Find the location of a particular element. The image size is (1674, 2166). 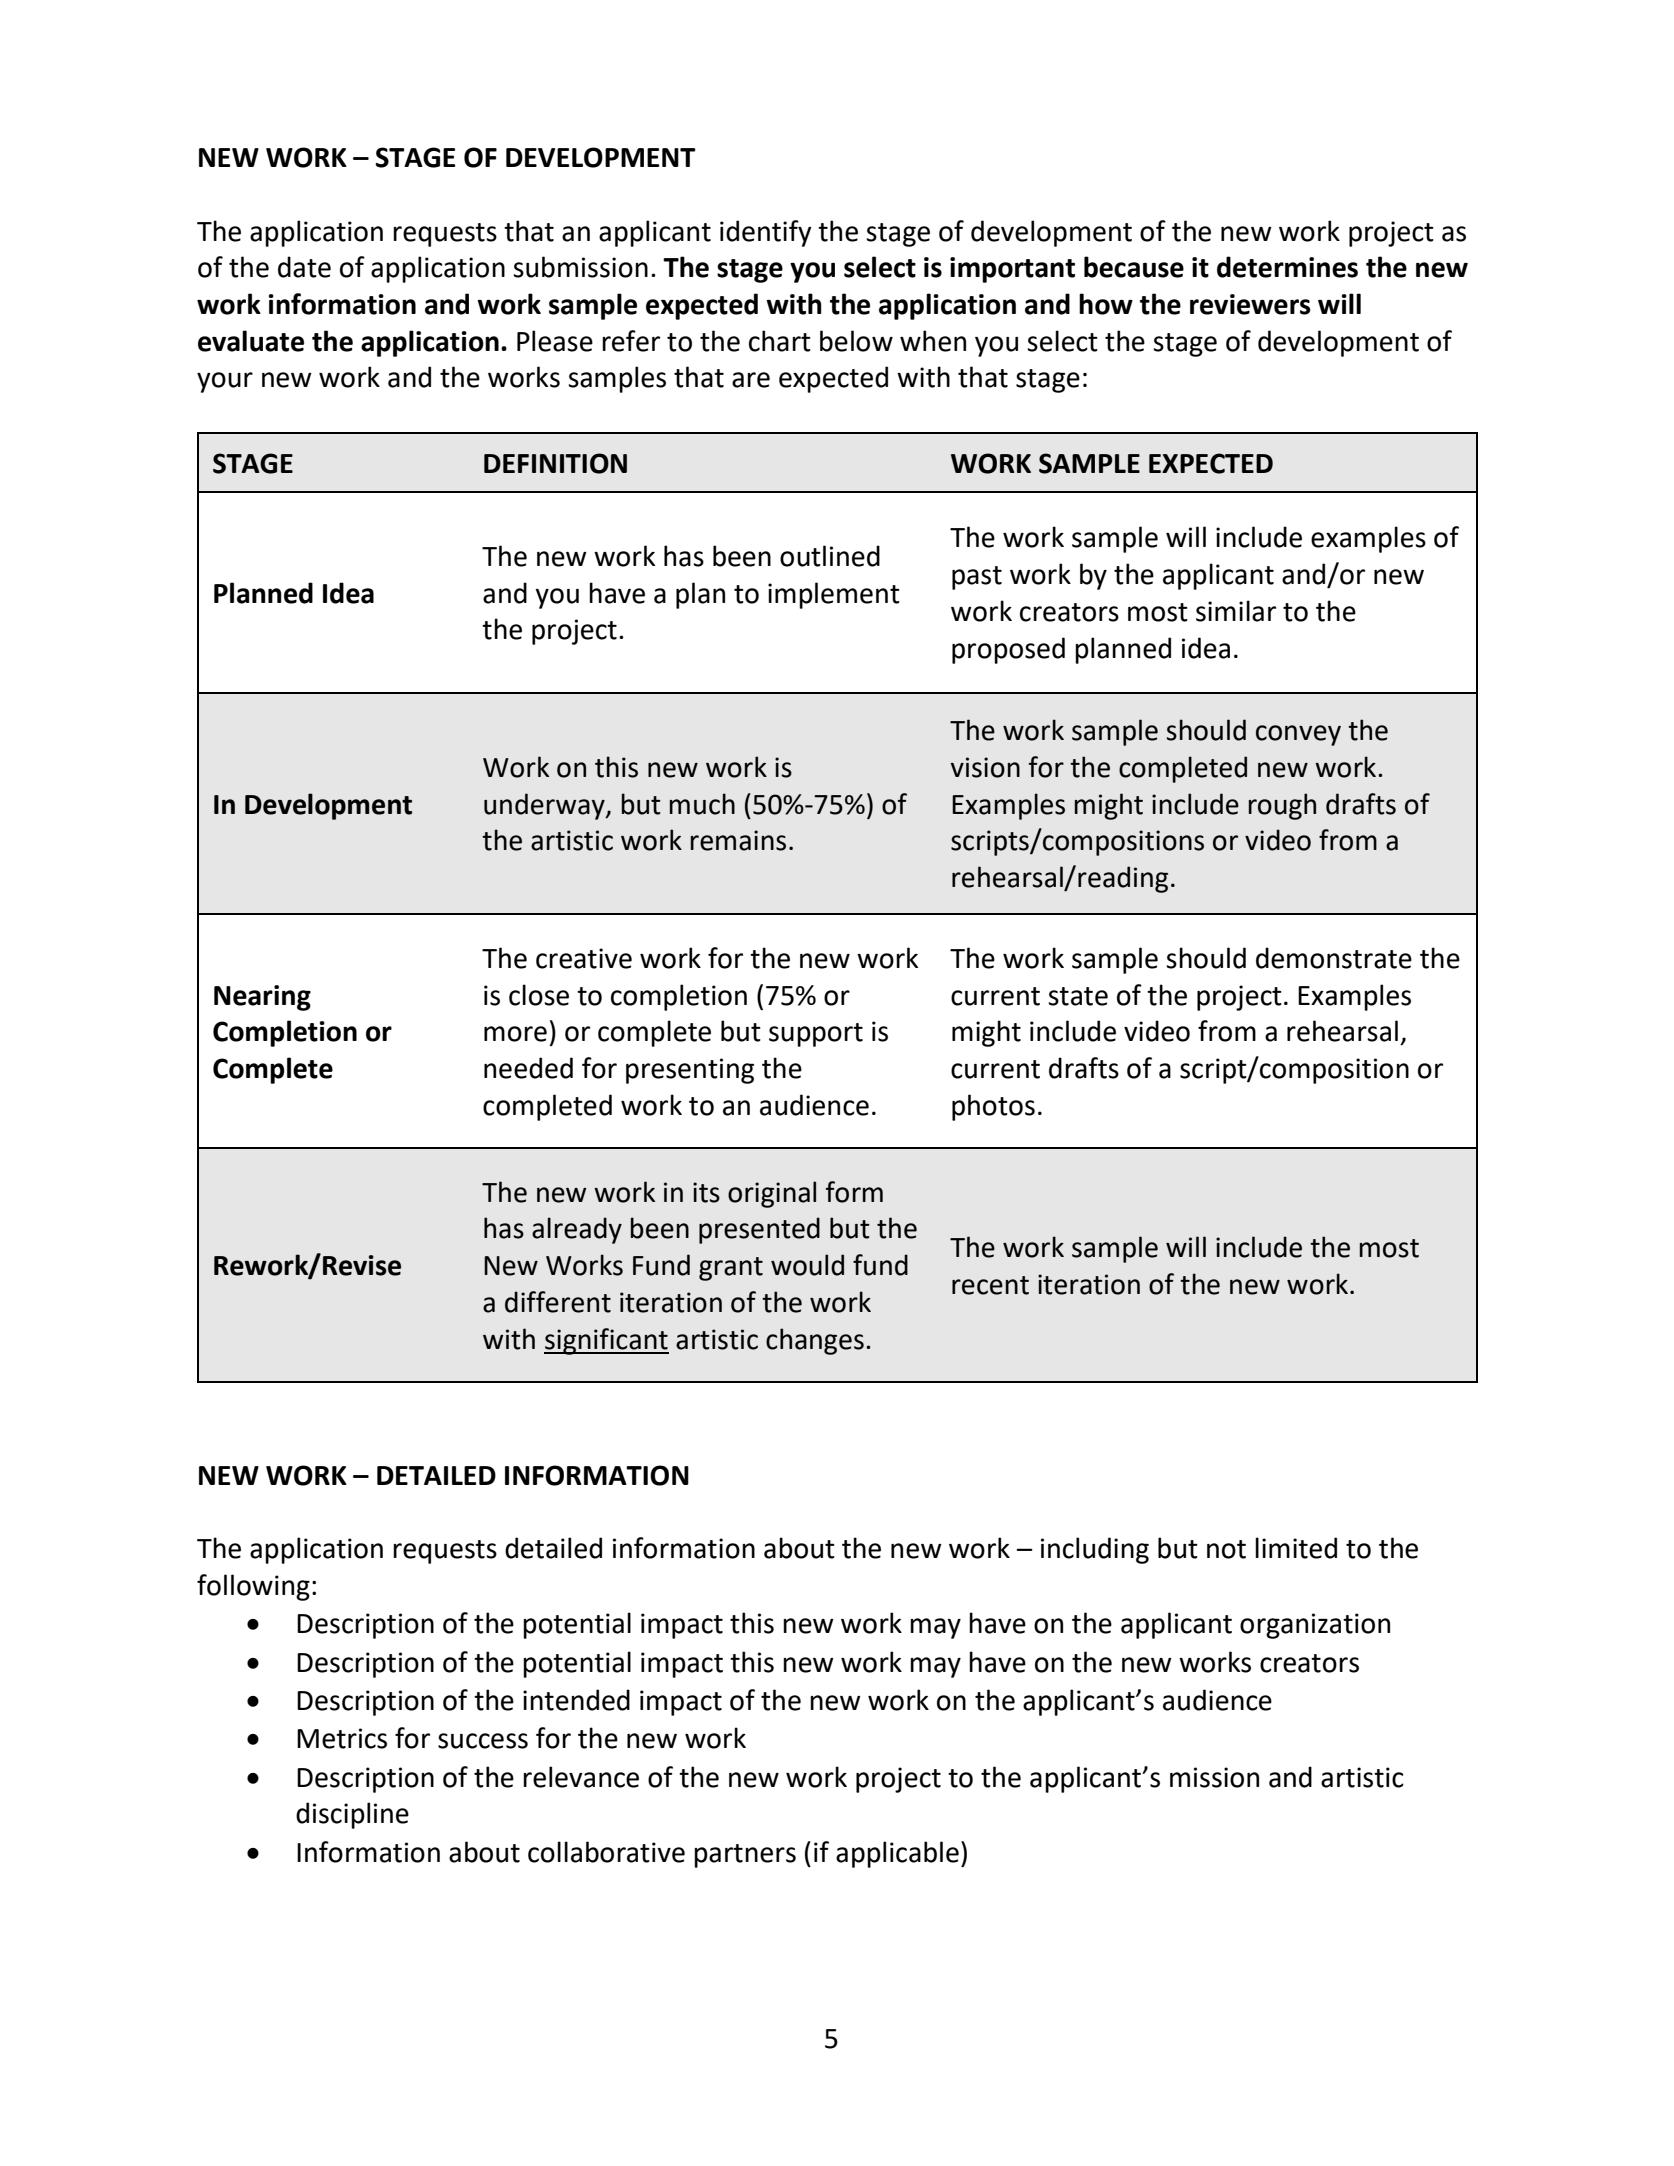

date is located at coordinates (304, 267).
